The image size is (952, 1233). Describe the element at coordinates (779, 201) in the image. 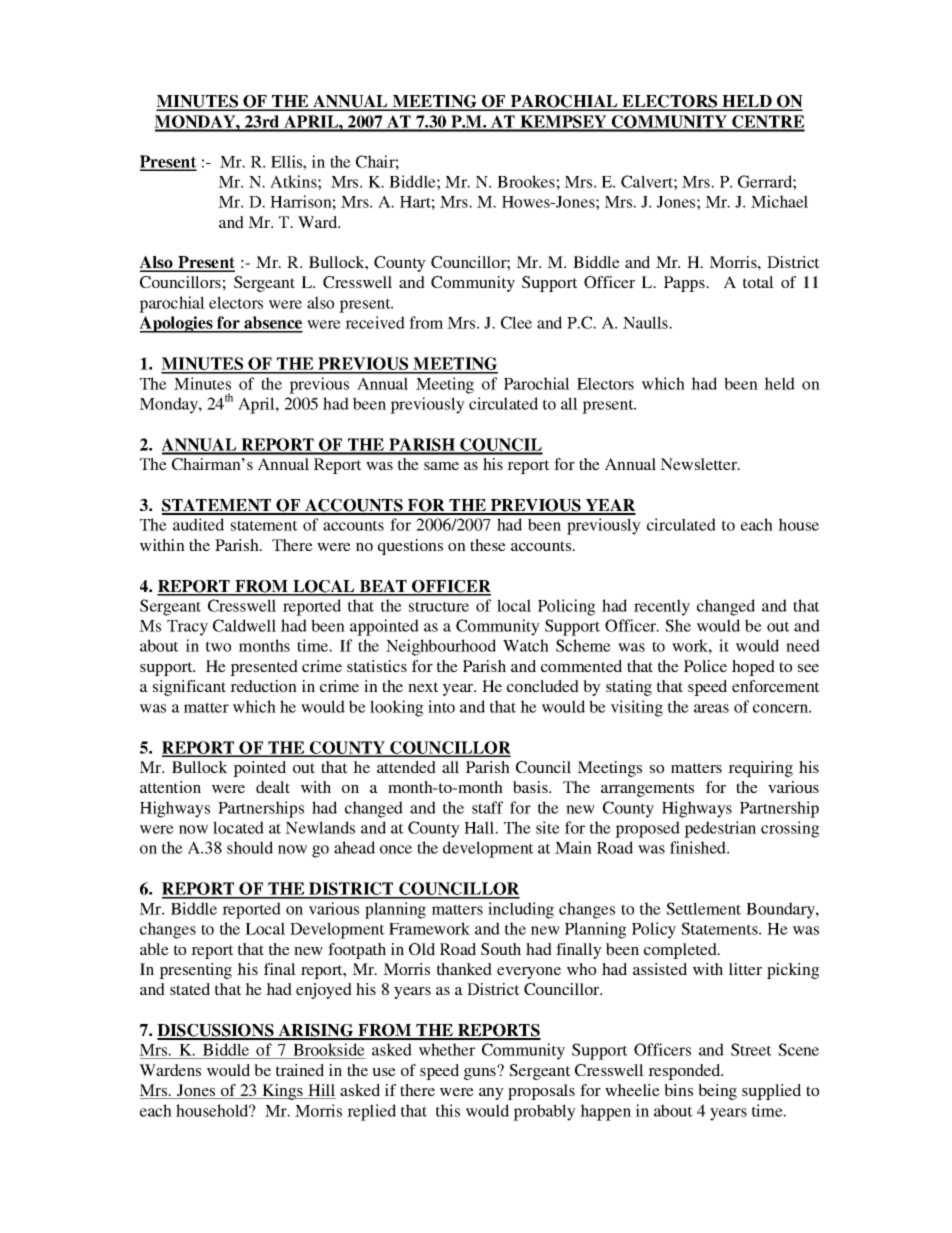

I see `Michael` at that location.
